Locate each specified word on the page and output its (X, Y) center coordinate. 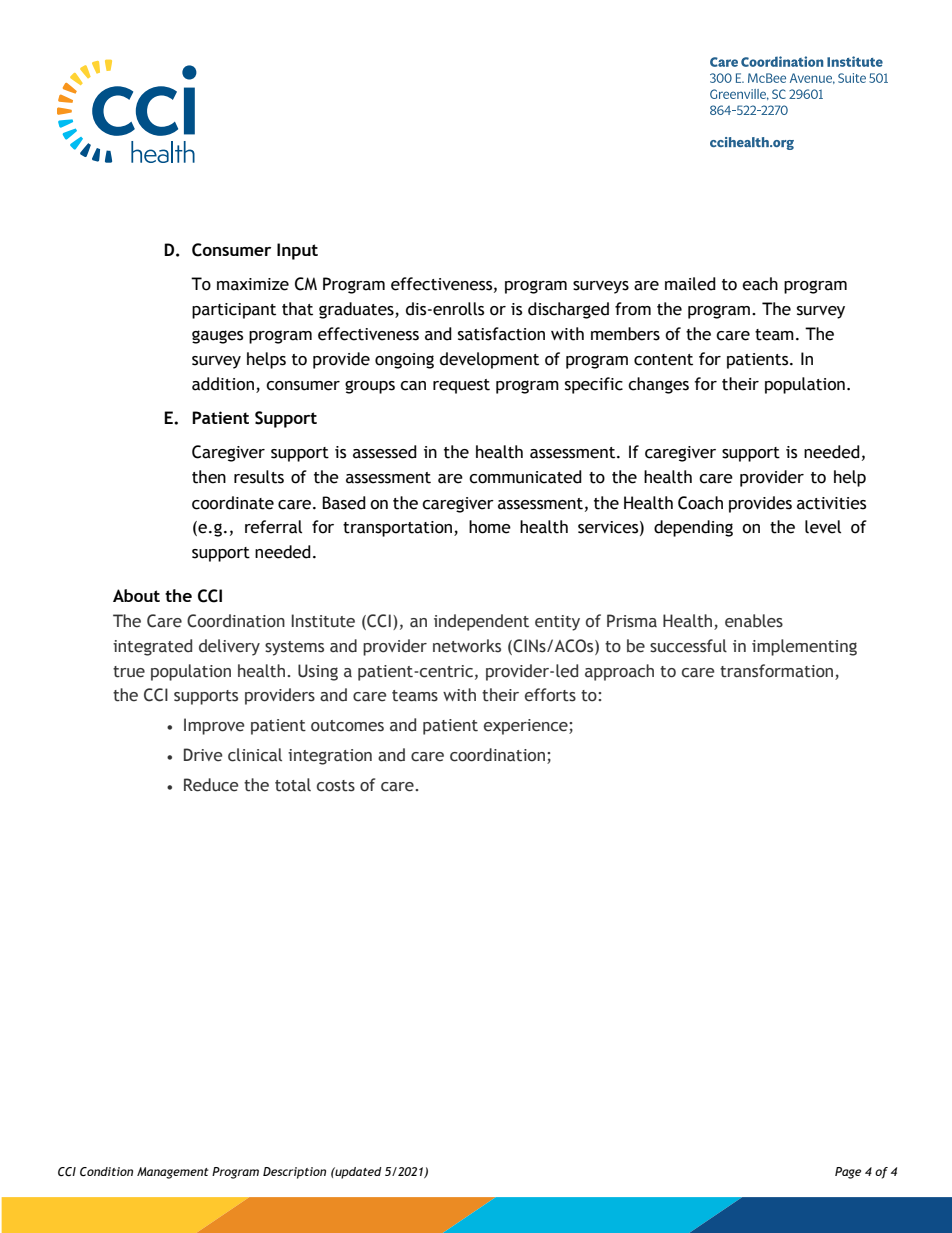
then (209, 477)
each (760, 284)
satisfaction (501, 334)
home (490, 527)
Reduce (211, 785)
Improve (214, 726)
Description (294, 1173)
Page (848, 1173)
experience (527, 727)
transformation (776, 671)
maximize (253, 284)
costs (336, 786)
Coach (700, 503)
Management (173, 1173)
